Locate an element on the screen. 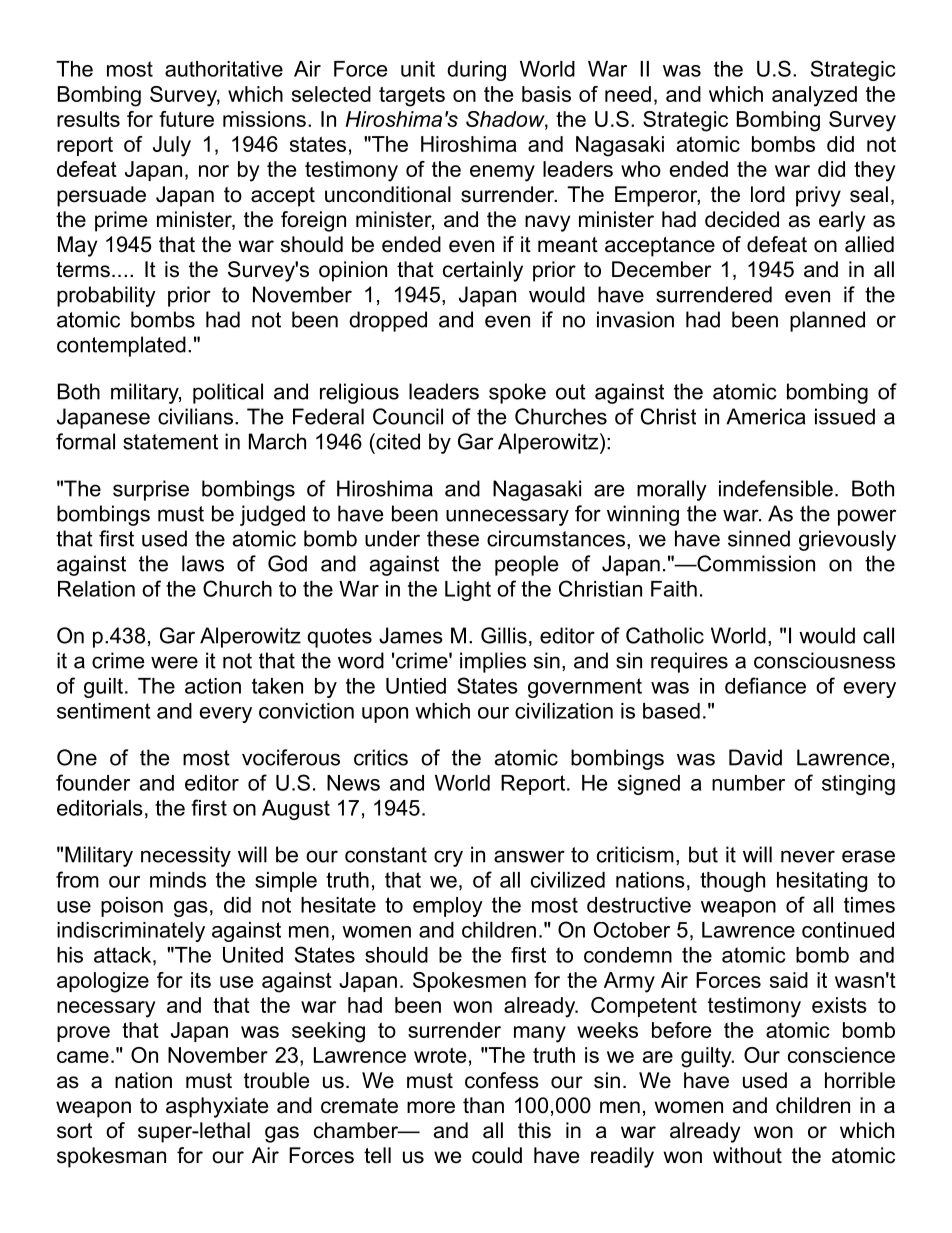 This screenshot has width=952, height=1233. cry is located at coordinates (448, 858).
